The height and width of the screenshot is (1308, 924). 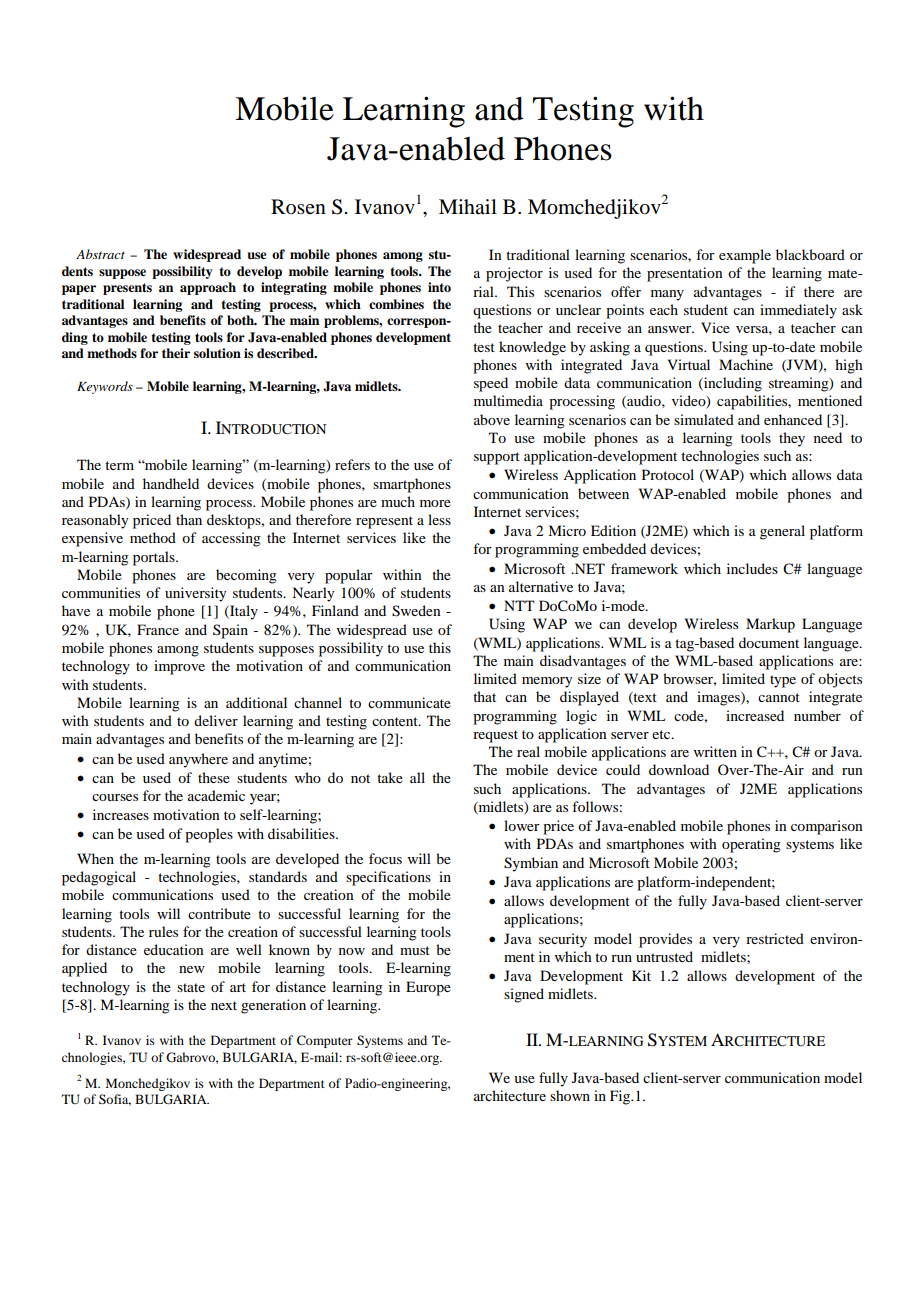 What do you see at coordinates (570, 1095) in the screenshot?
I see `shown` at bounding box center [570, 1095].
